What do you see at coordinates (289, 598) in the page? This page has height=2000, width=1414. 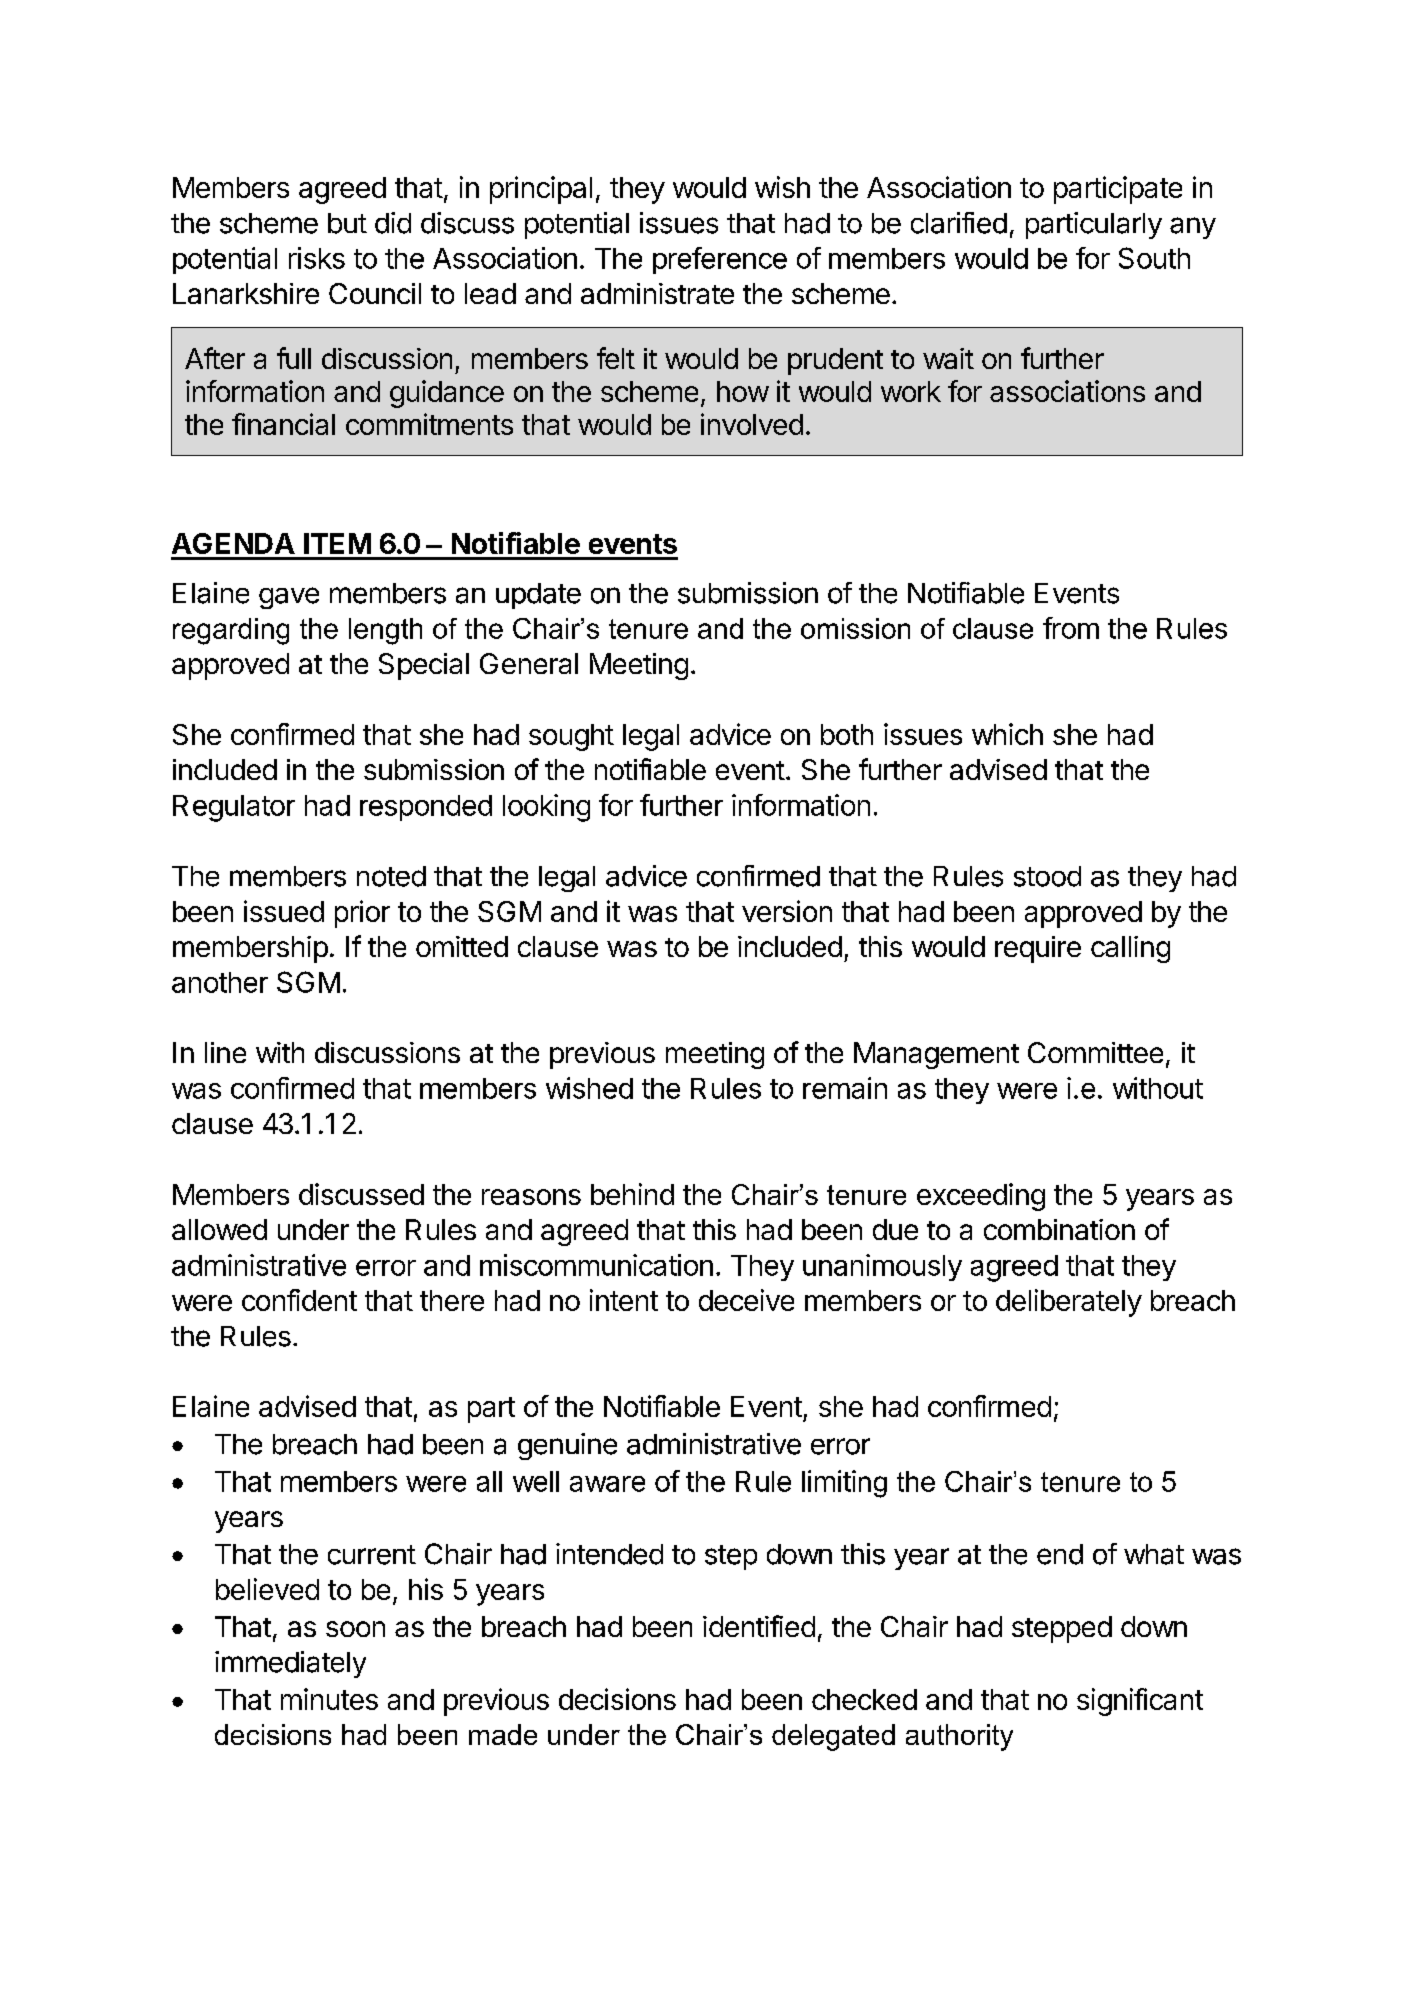 I see `gave` at bounding box center [289, 598].
